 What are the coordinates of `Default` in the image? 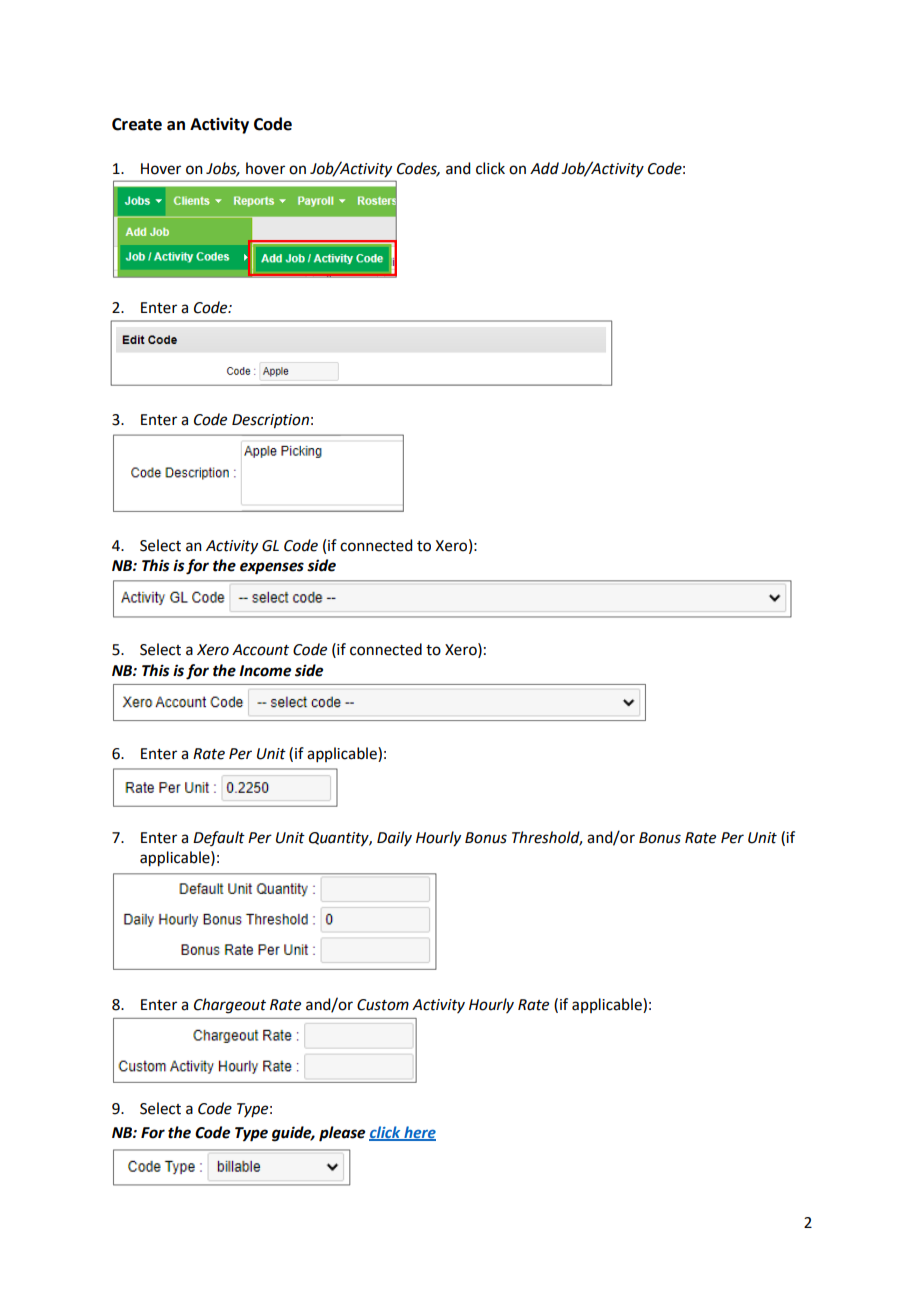 It's located at (219, 838).
